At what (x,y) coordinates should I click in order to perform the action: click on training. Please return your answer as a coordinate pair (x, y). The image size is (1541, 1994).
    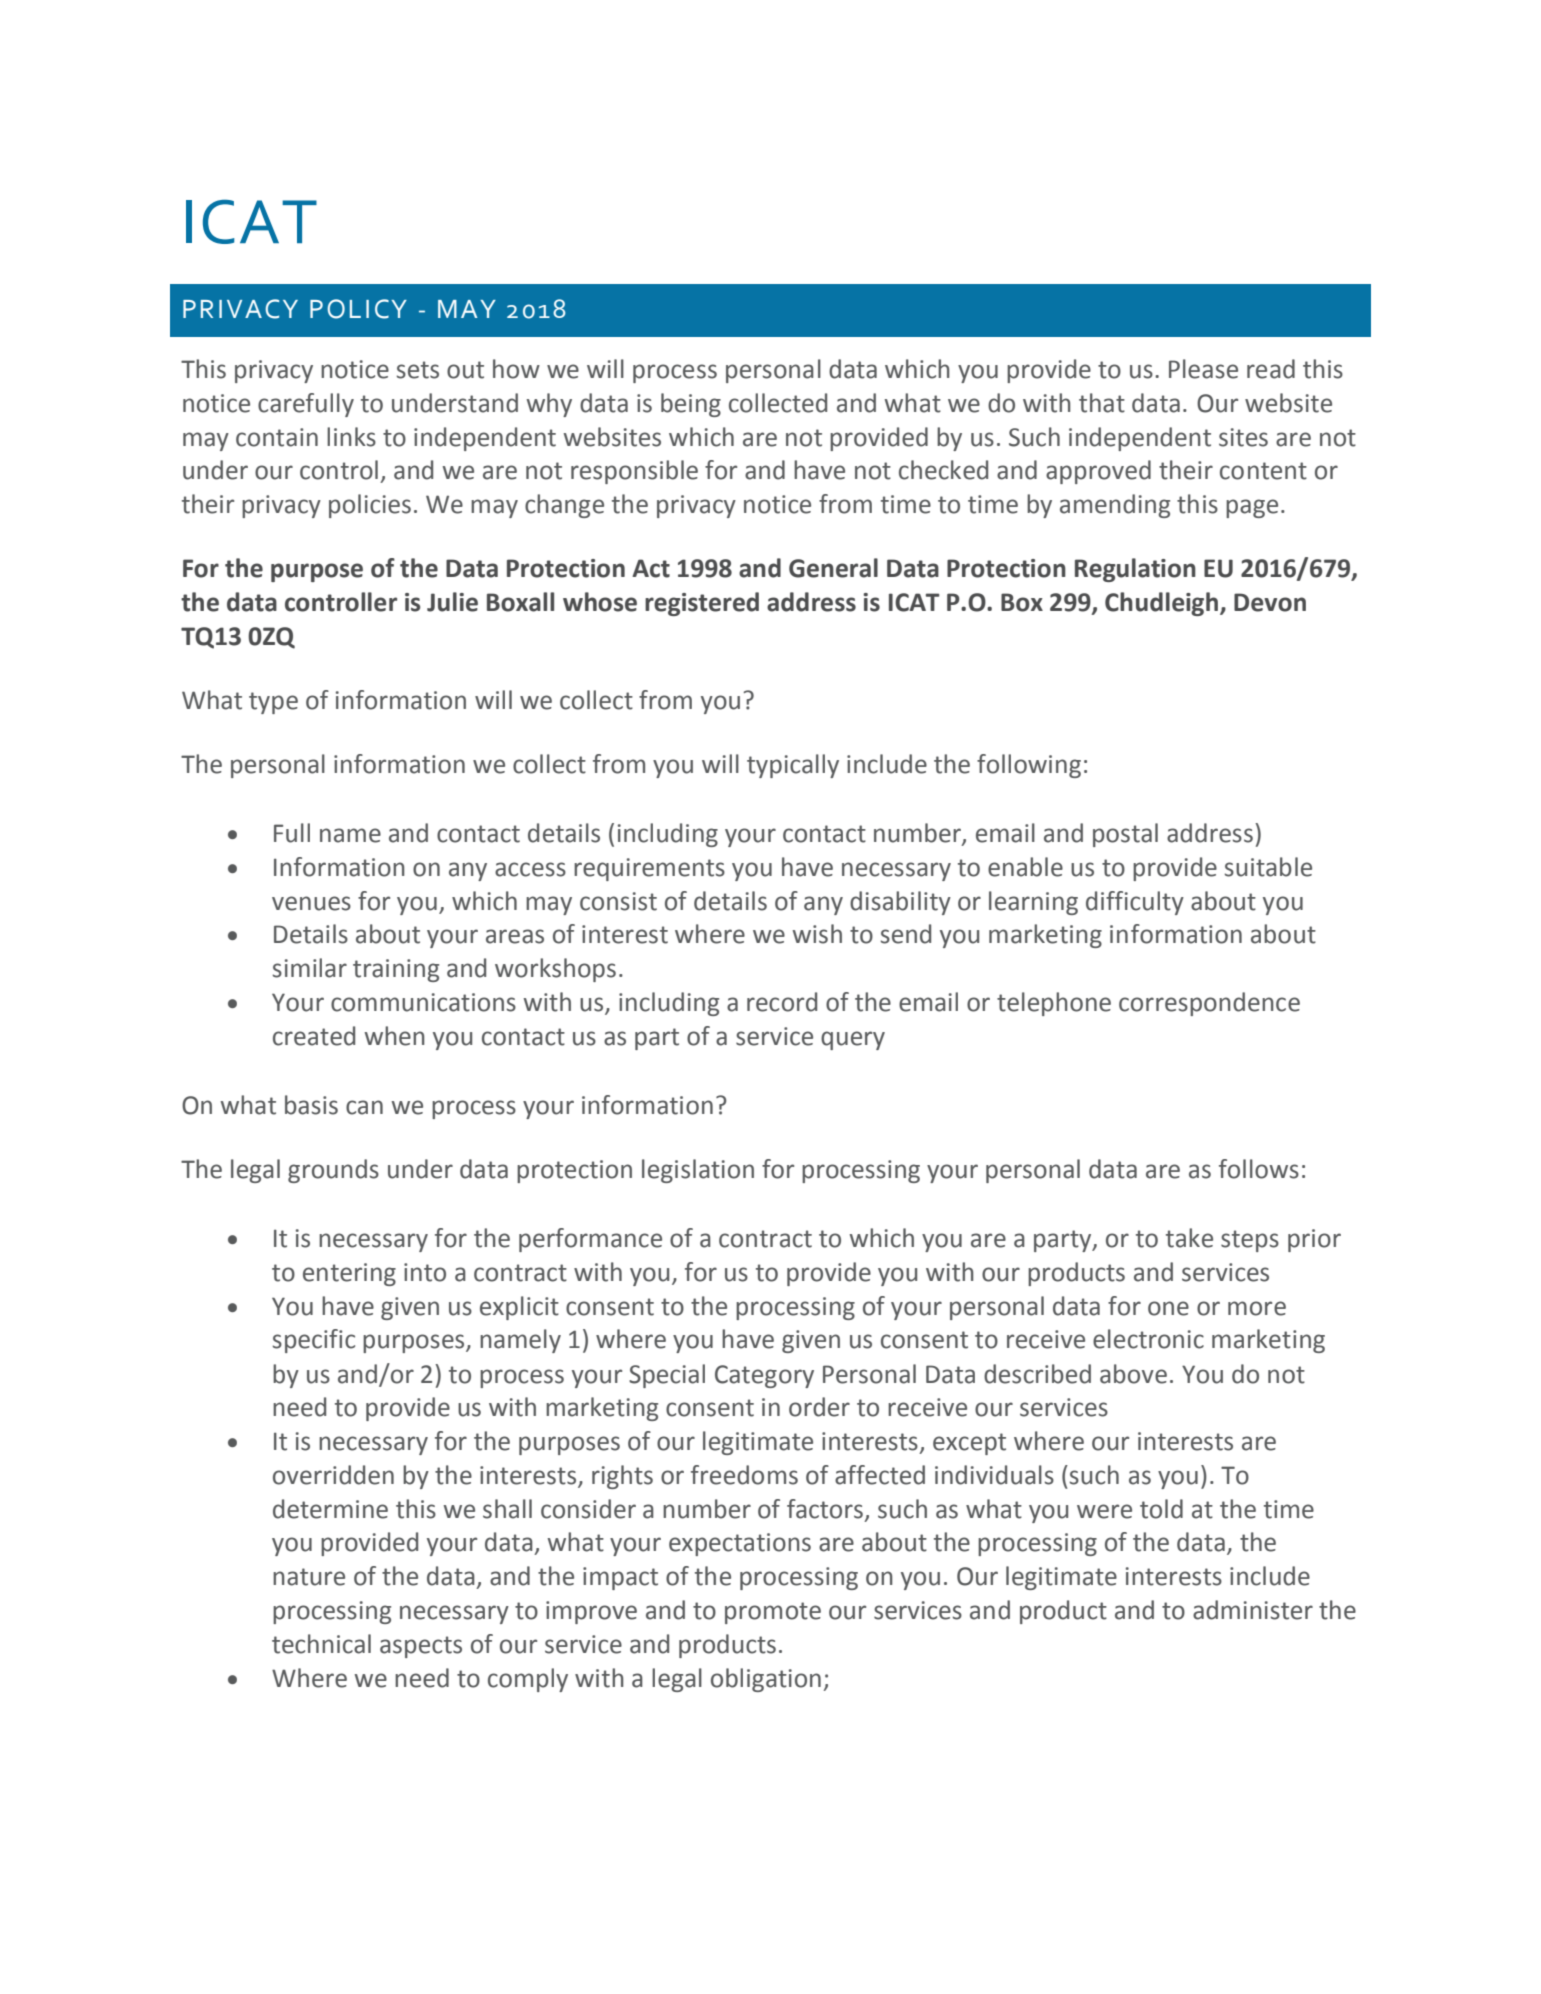
    Looking at the image, I should click on (396, 970).
